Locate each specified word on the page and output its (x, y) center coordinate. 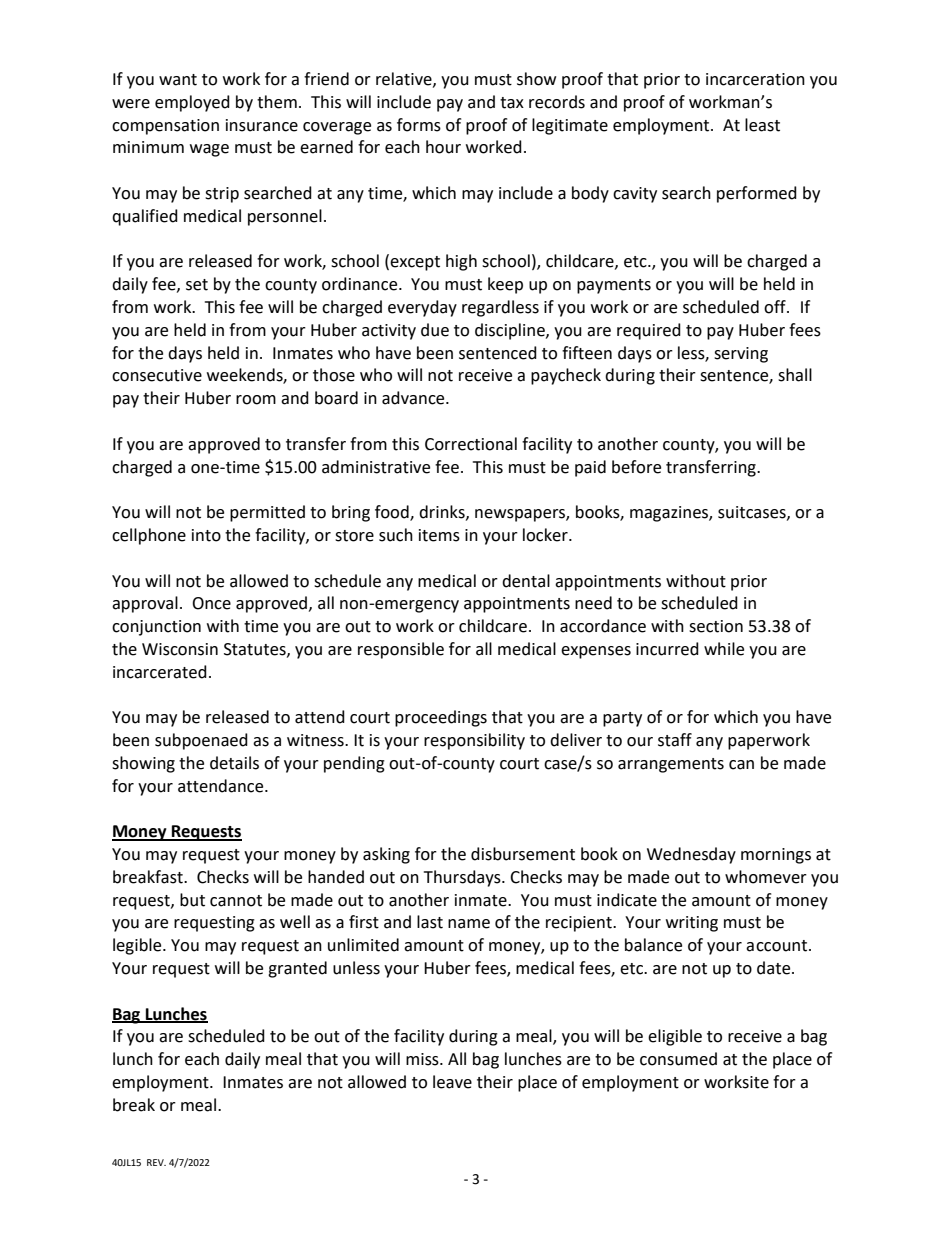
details (234, 763)
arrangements (671, 765)
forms (419, 125)
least (762, 125)
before (636, 467)
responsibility (474, 741)
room (256, 400)
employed (192, 103)
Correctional (471, 444)
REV (156, 1162)
